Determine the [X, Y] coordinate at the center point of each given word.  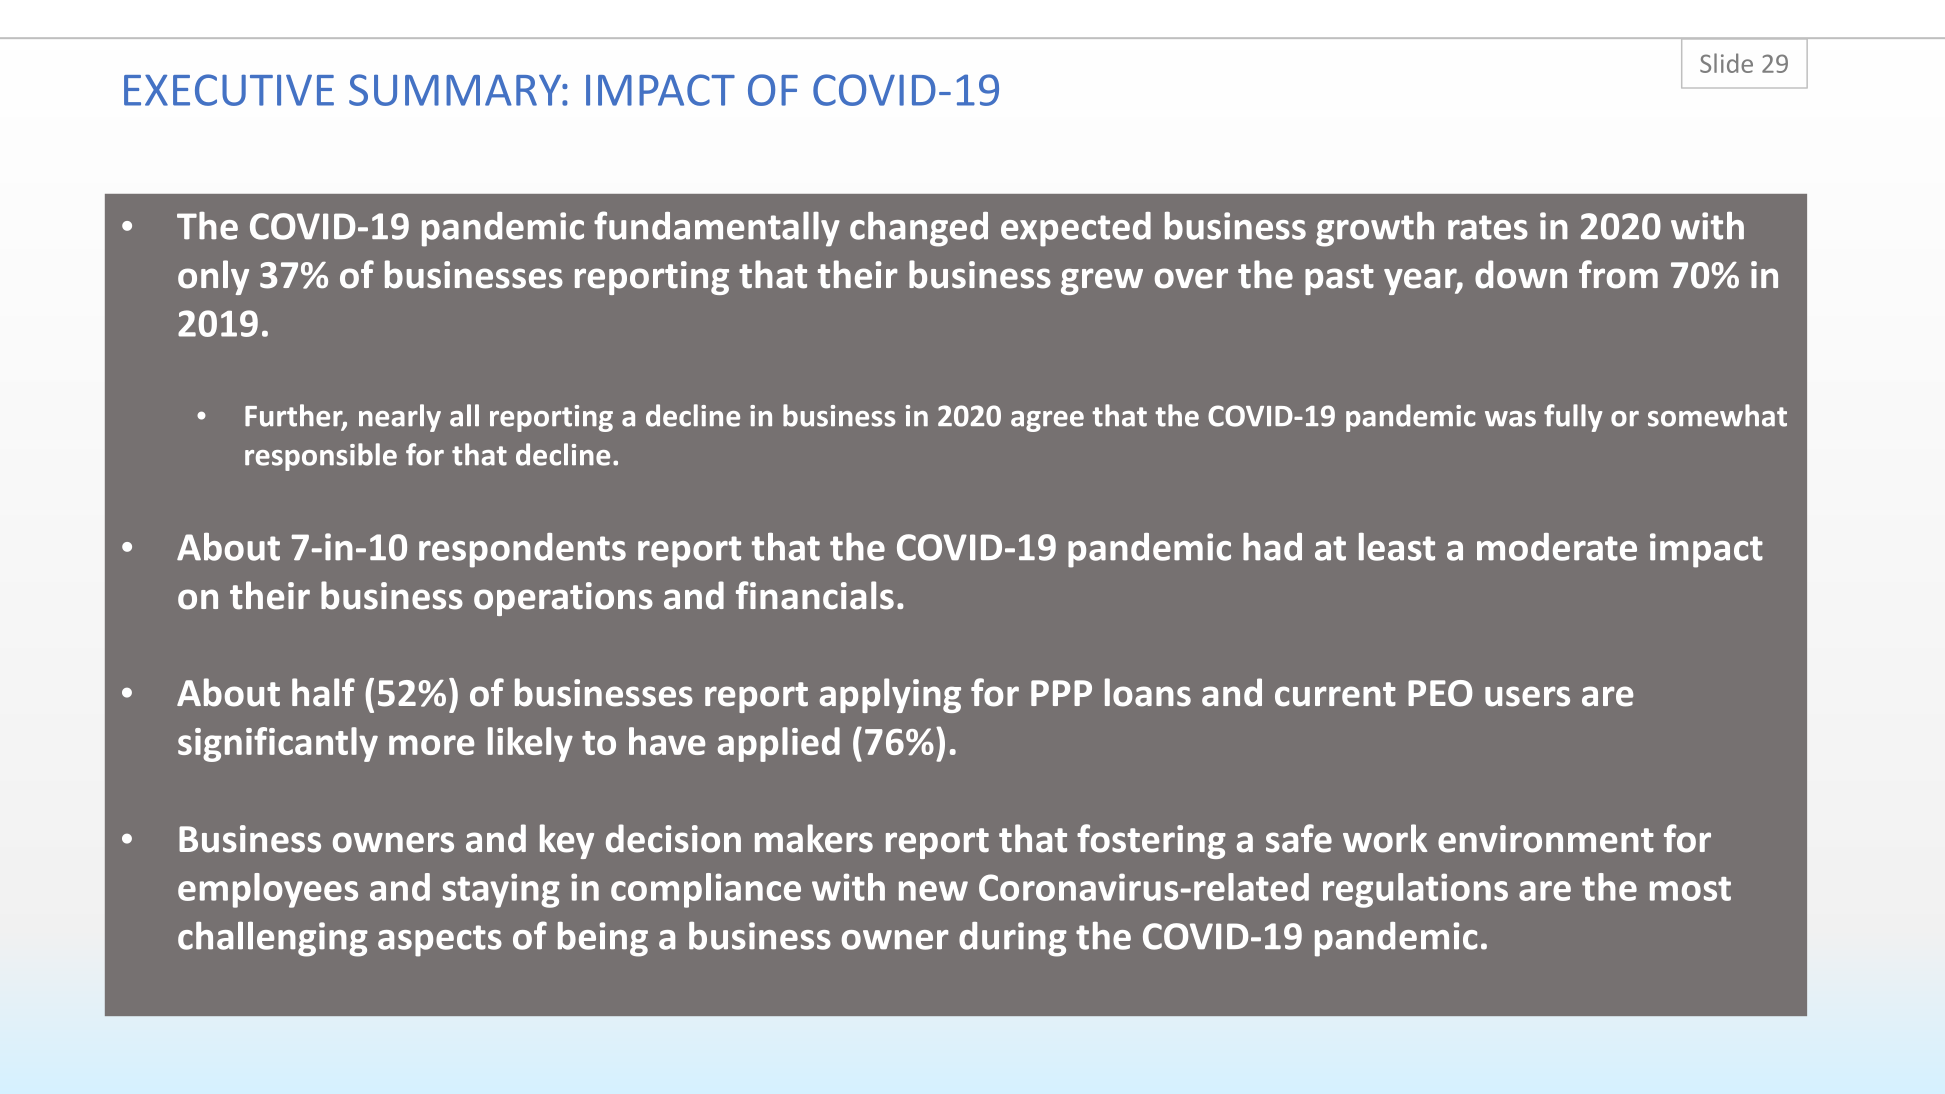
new [933, 891]
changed [919, 229]
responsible [321, 457]
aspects [440, 941]
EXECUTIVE [229, 90]
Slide [1726, 63]
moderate [1557, 547]
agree [1047, 421]
